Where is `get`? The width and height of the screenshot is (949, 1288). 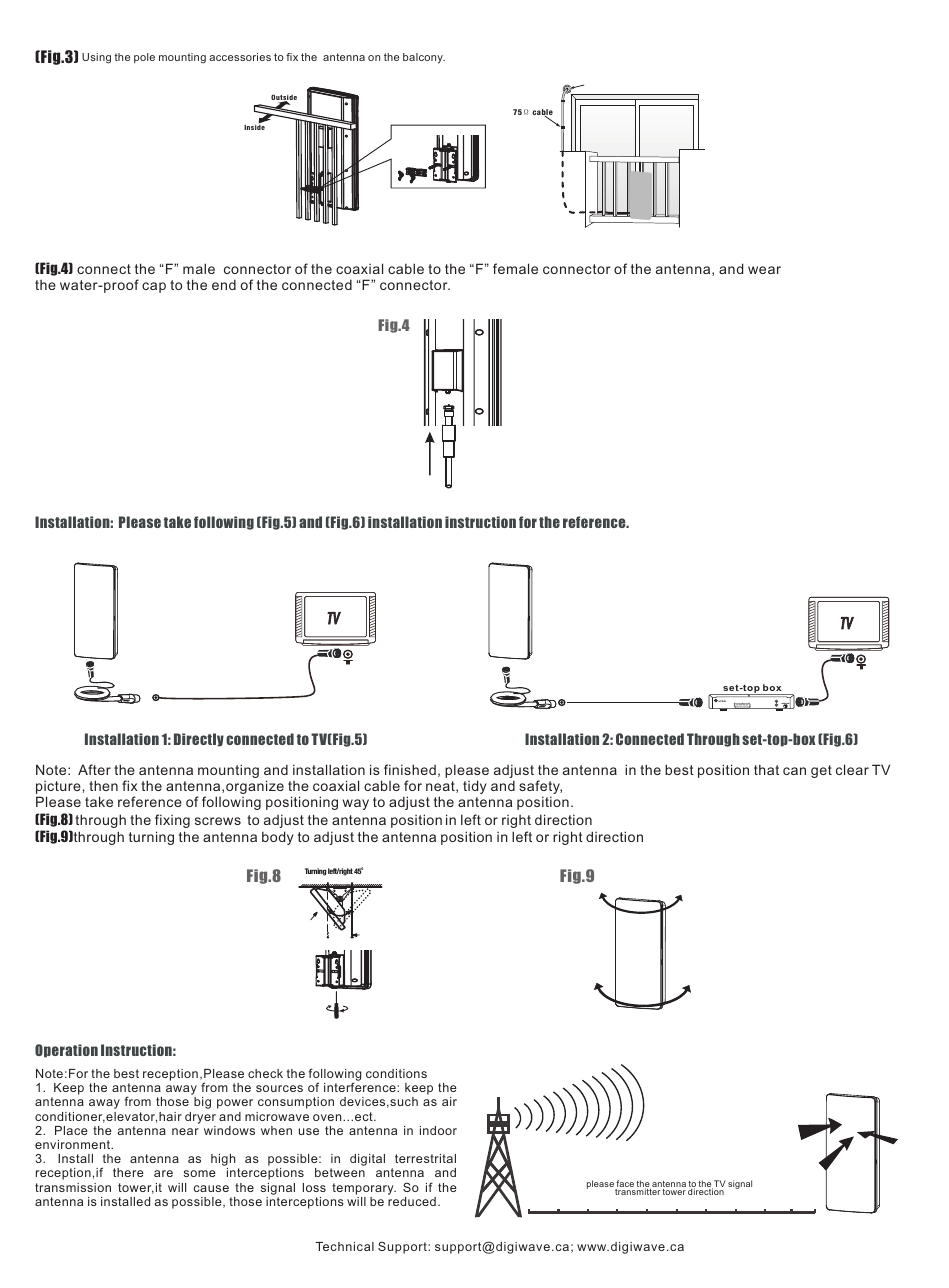
get is located at coordinates (821, 771).
